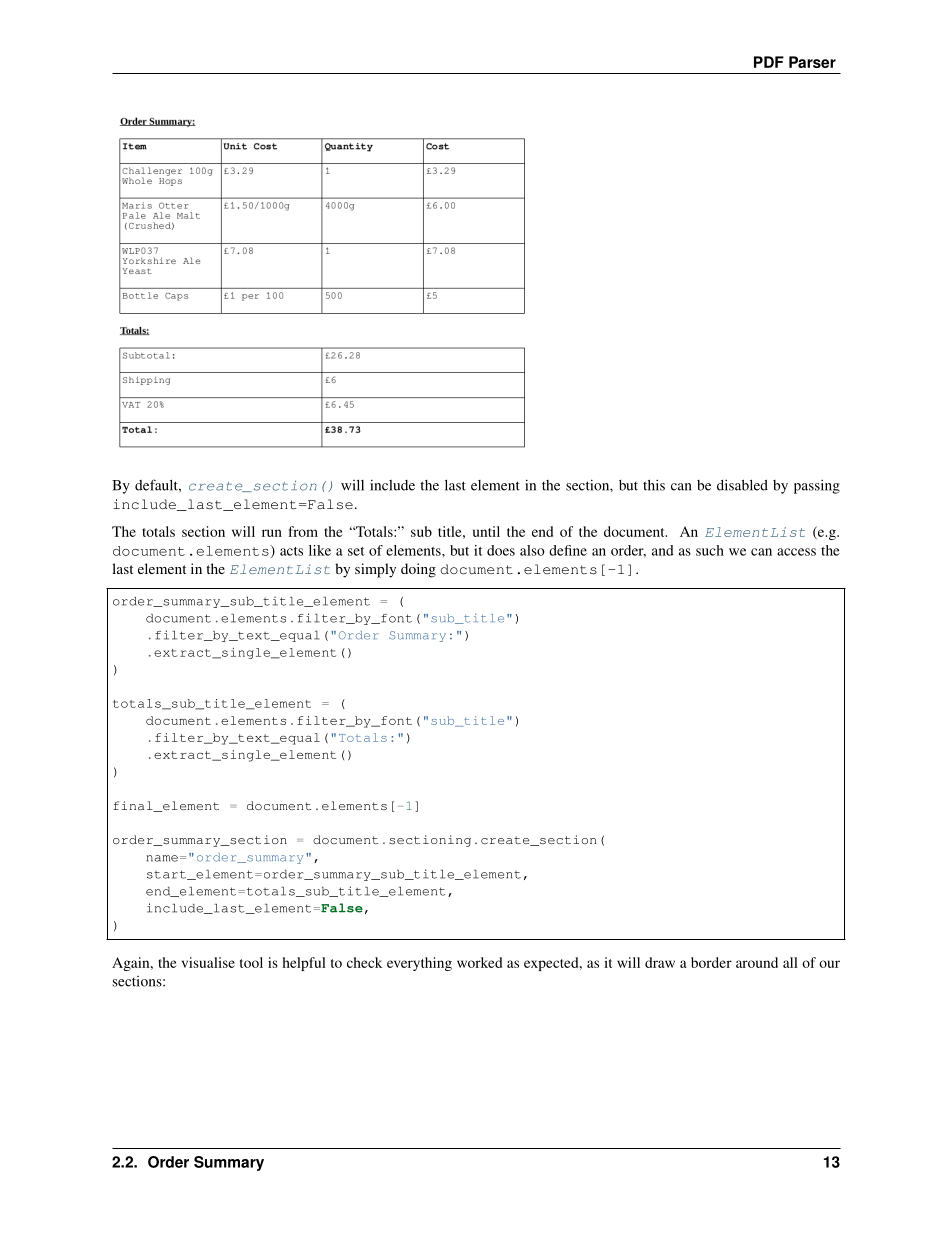 The height and width of the screenshot is (1233, 952). Describe the element at coordinates (796, 552) in the screenshot. I see `access` at that location.
